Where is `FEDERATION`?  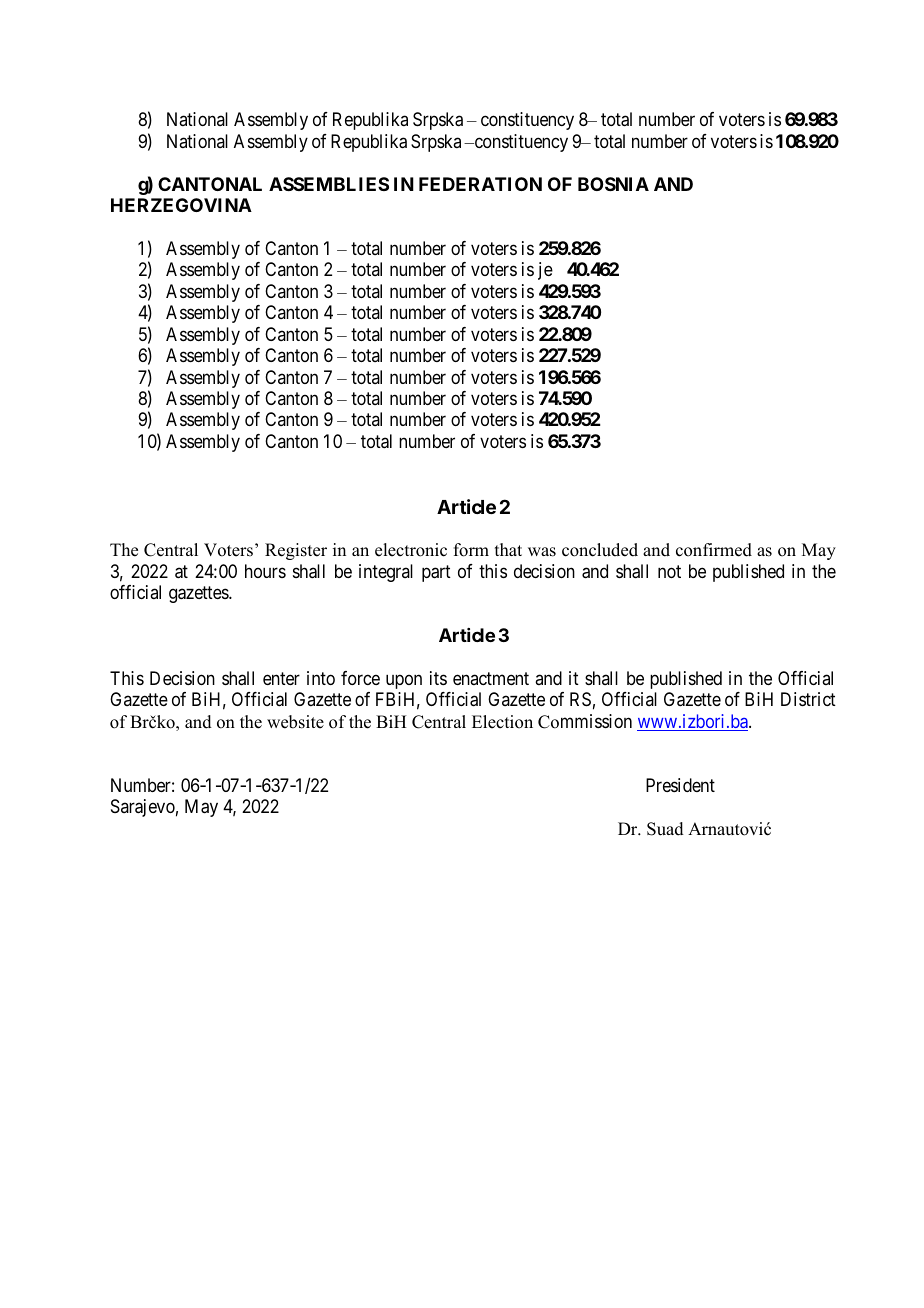 FEDERATION is located at coordinates (480, 184).
